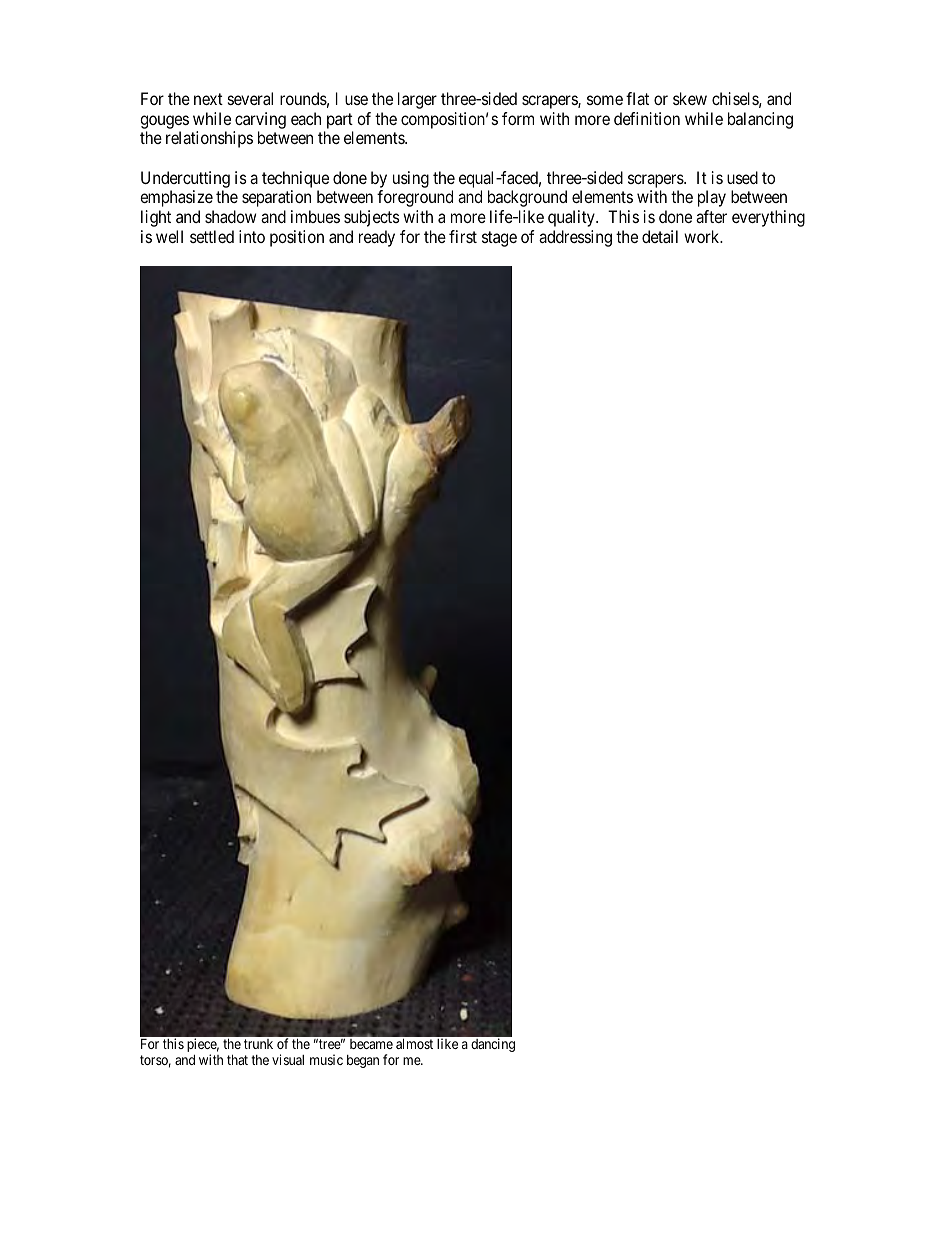 This screenshot has width=952, height=1233. Describe the element at coordinates (660, 236) in the screenshot. I see `detail` at that location.
